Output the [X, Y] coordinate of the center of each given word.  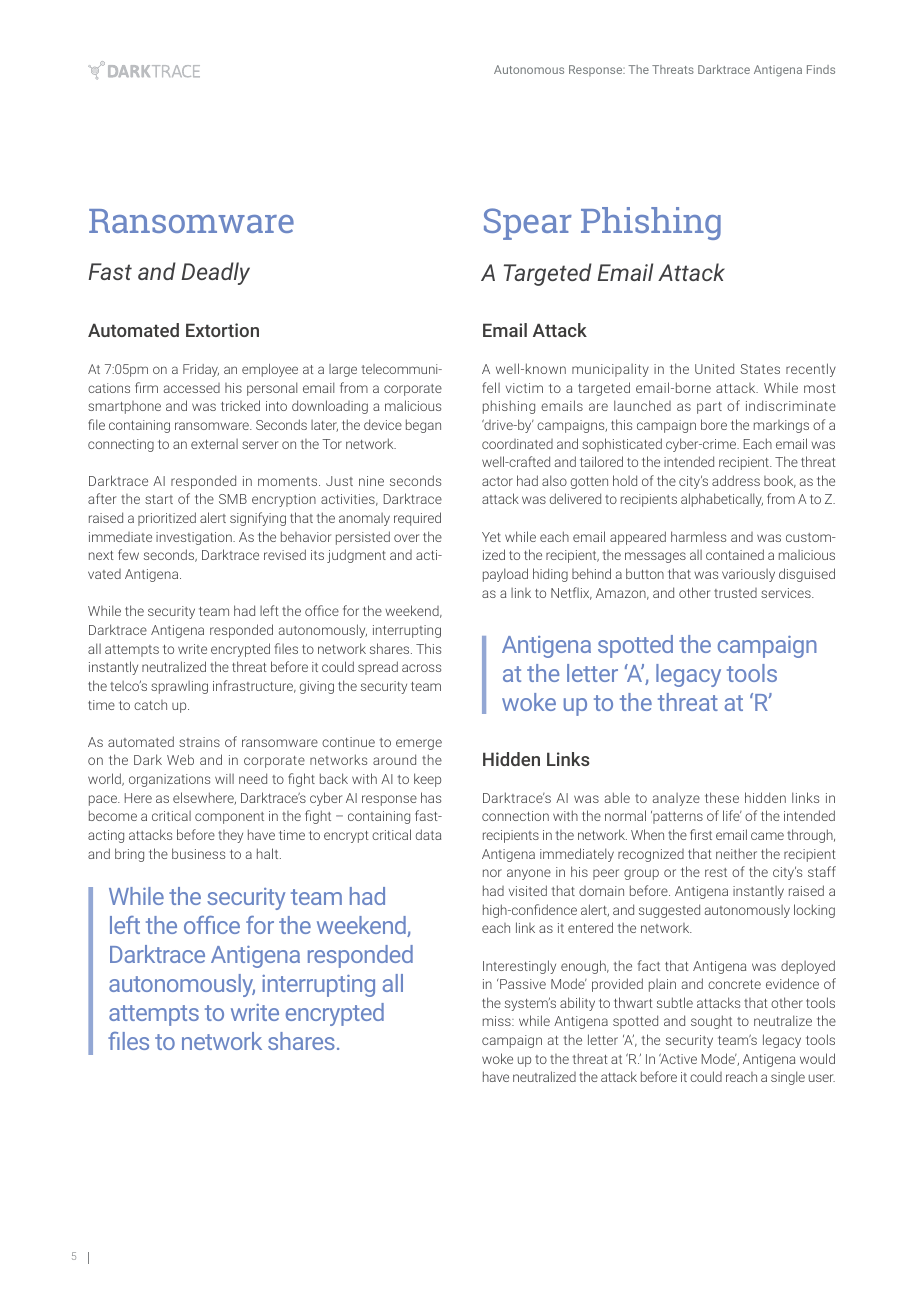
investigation [195, 538]
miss [498, 1021]
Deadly [216, 273]
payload [505, 575]
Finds [821, 69]
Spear [528, 224]
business [198, 853]
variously [748, 575]
